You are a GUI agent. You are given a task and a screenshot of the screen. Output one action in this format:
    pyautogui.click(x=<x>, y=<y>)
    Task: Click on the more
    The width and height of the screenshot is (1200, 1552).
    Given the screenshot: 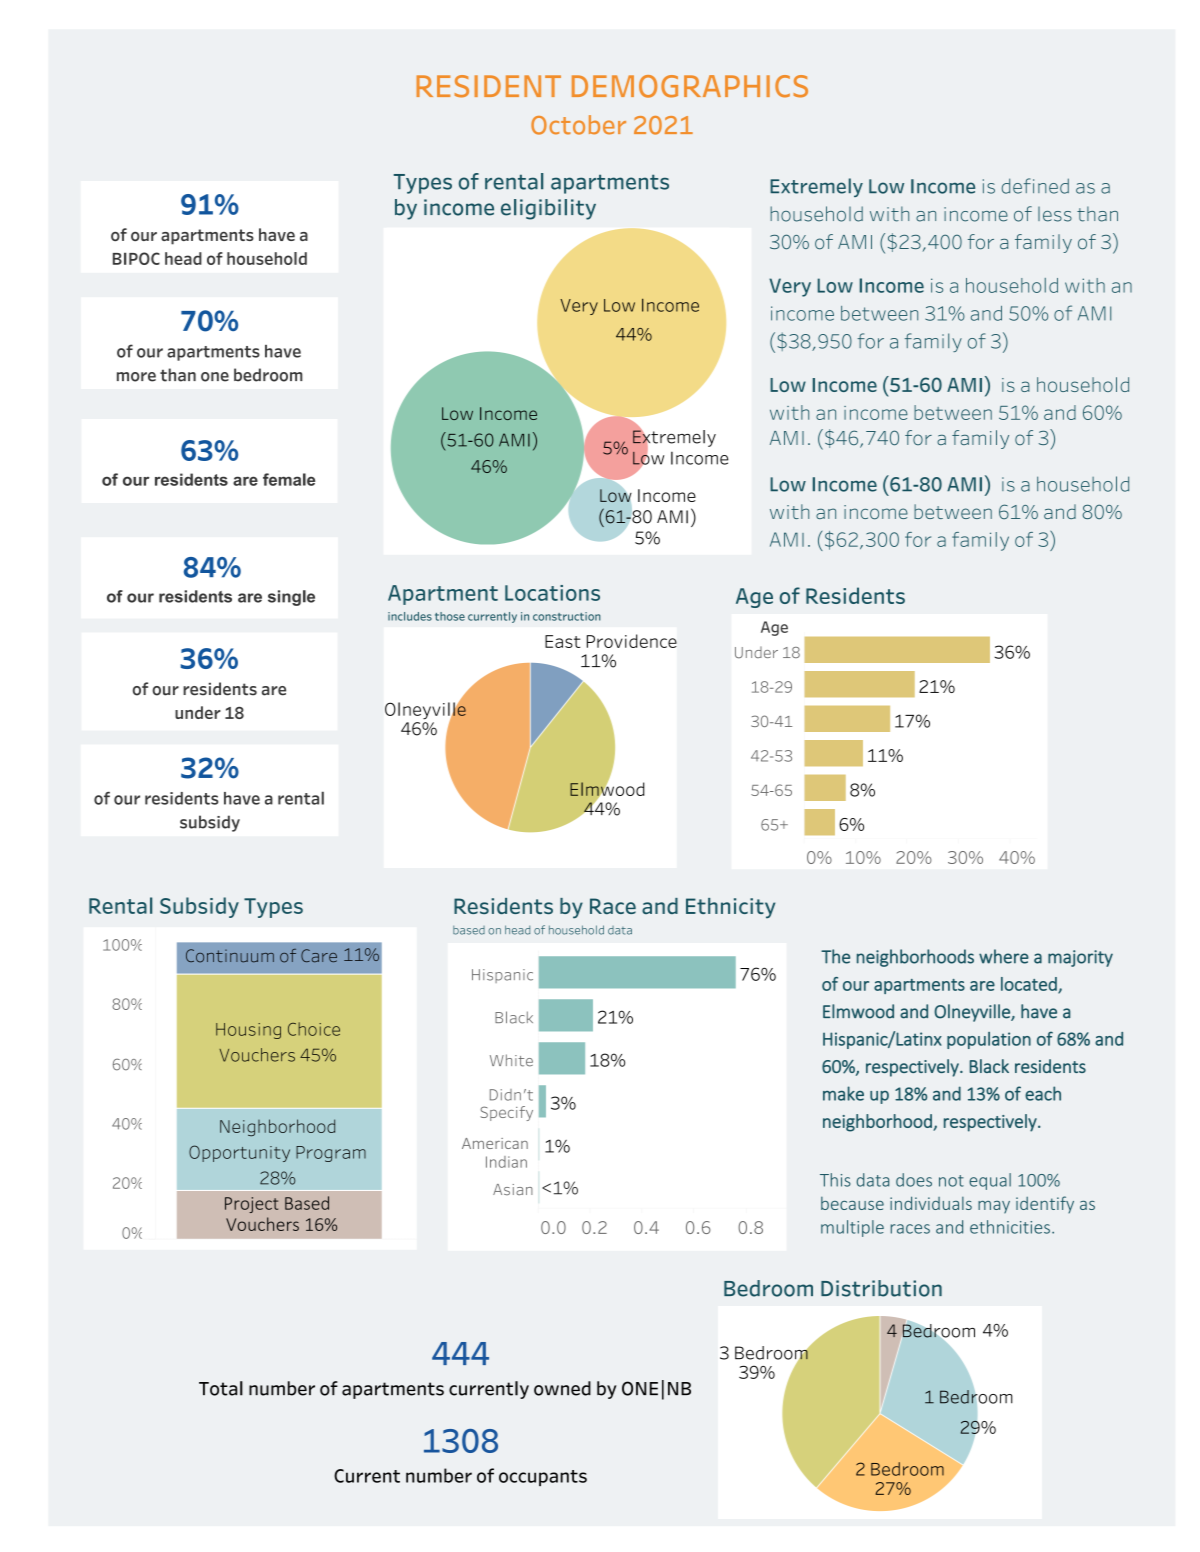 What is the action you would take?
    pyautogui.click(x=136, y=377)
